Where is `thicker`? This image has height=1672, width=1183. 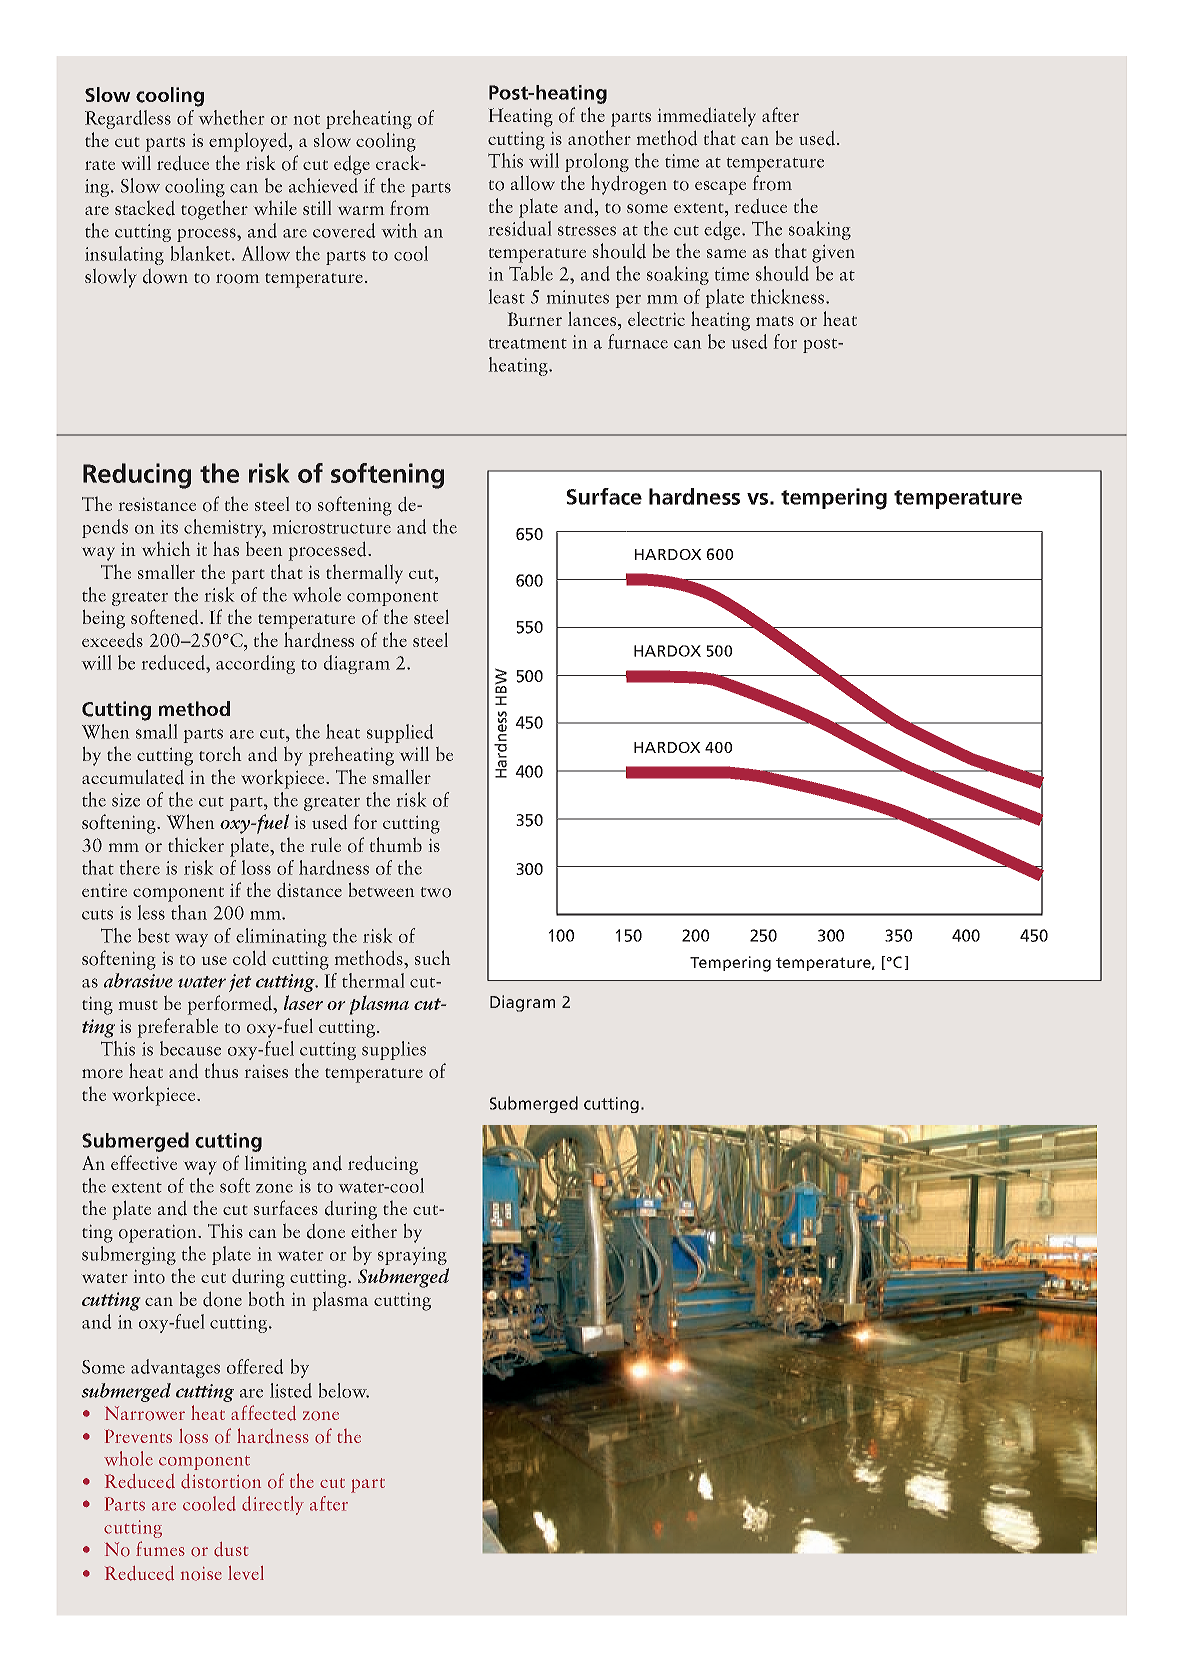
thicker is located at coordinates (196, 845).
